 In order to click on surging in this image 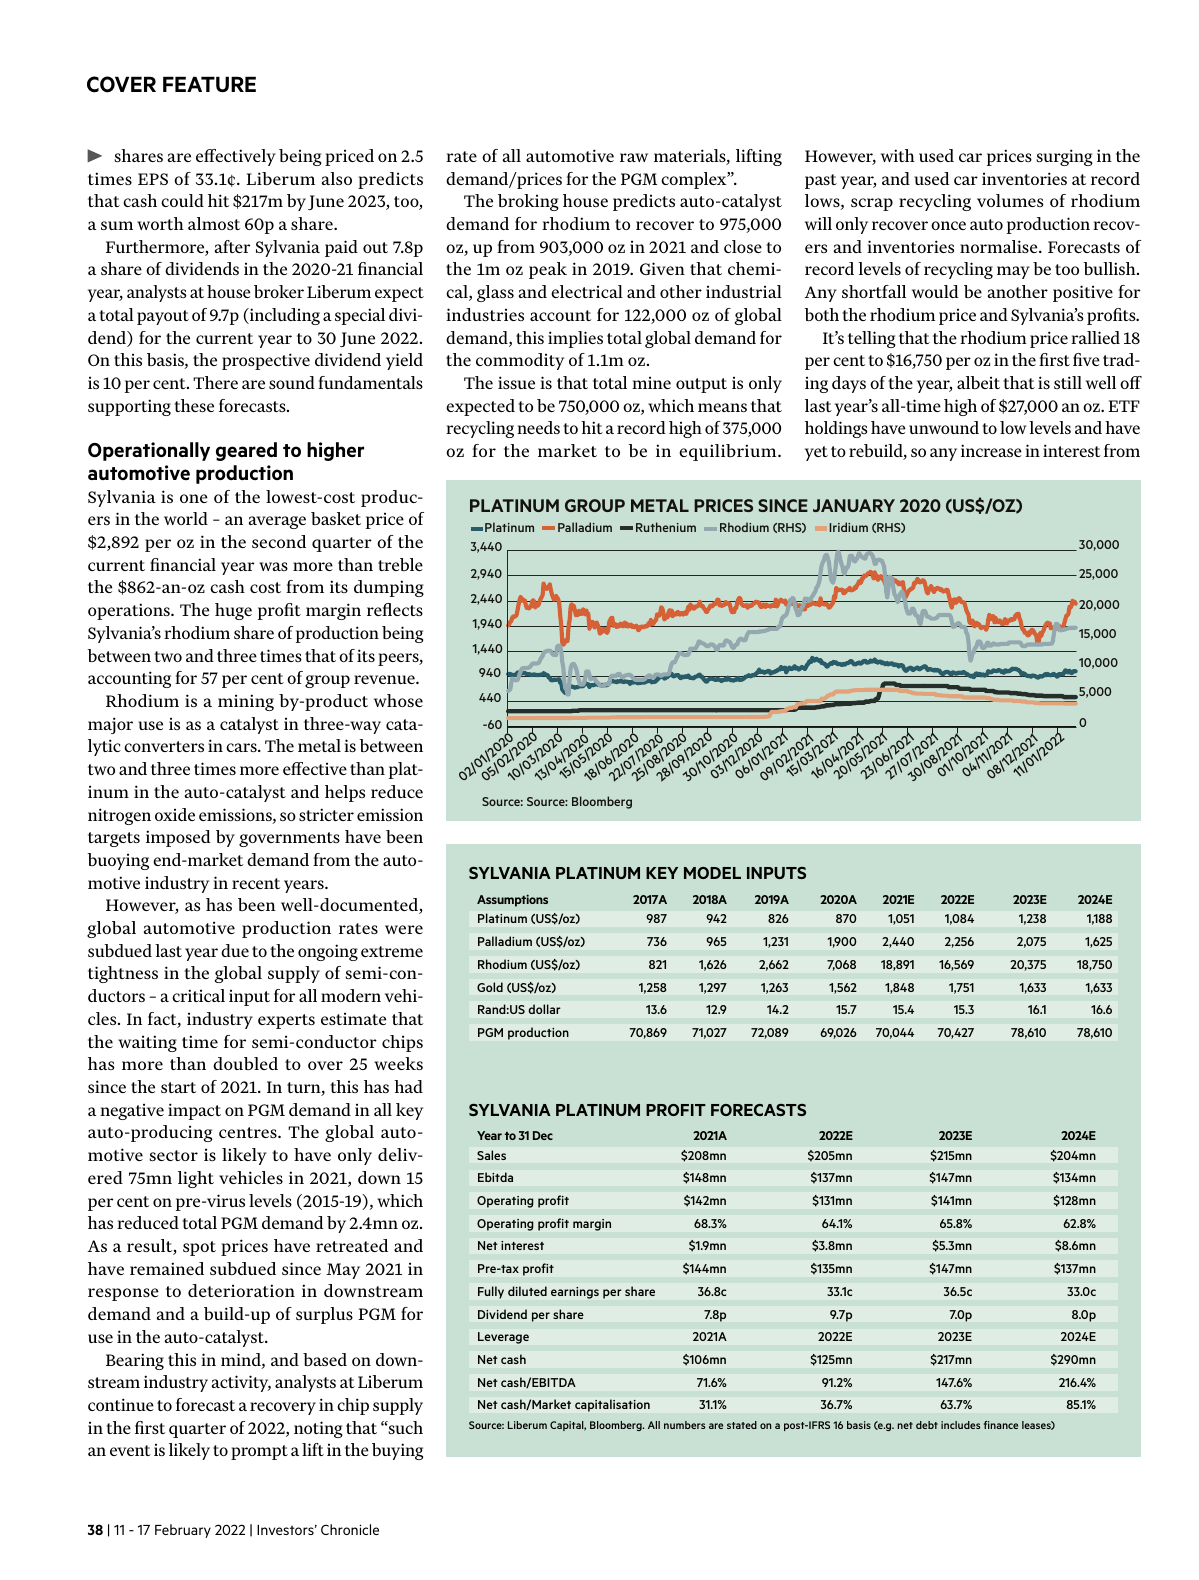, I will do `click(1064, 157)`.
